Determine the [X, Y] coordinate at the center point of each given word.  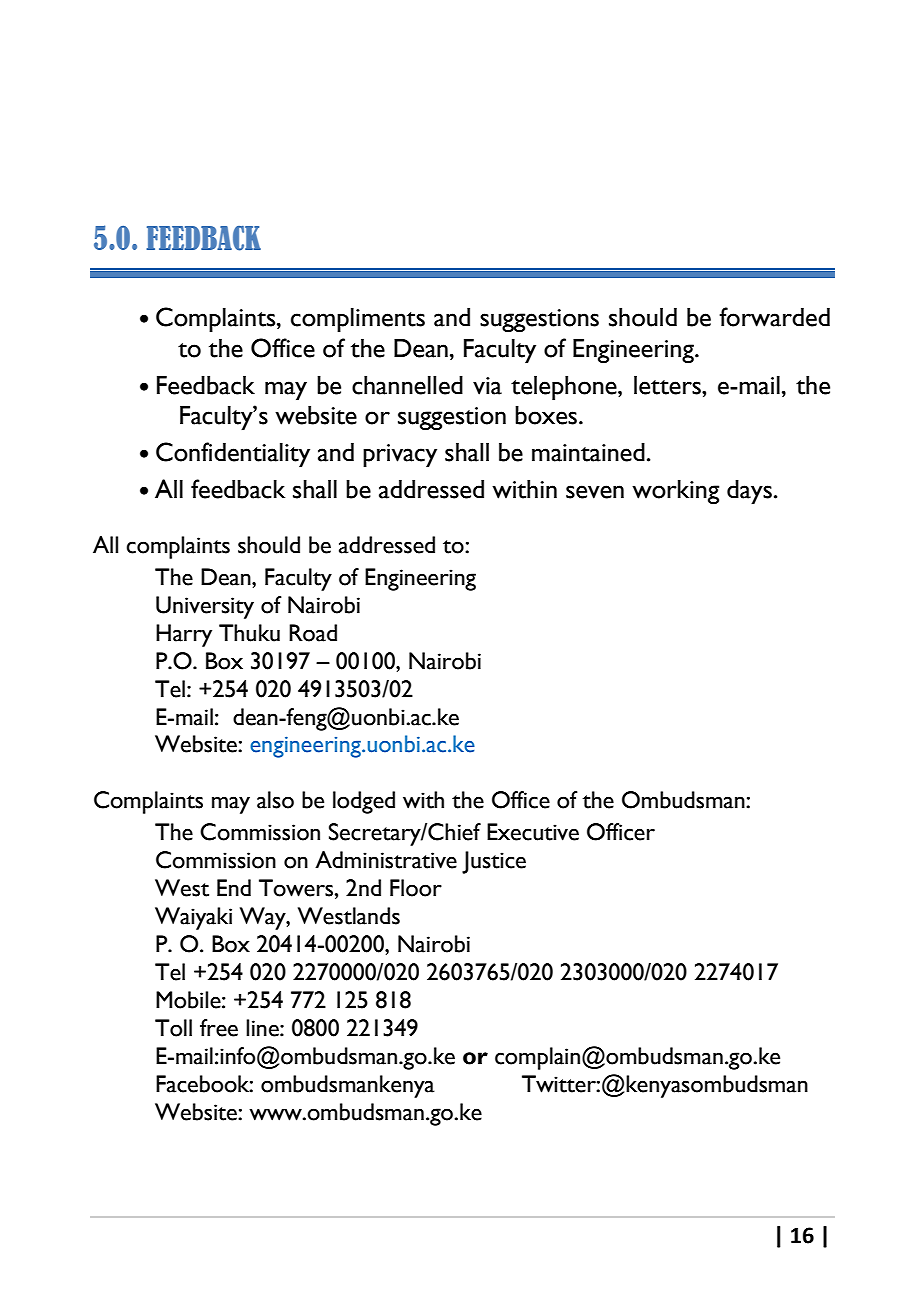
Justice [494, 862]
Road [313, 633]
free [219, 1028]
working [675, 492]
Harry [184, 635]
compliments [358, 320]
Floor [416, 888]
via [487, 386]
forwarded [774, 317]
